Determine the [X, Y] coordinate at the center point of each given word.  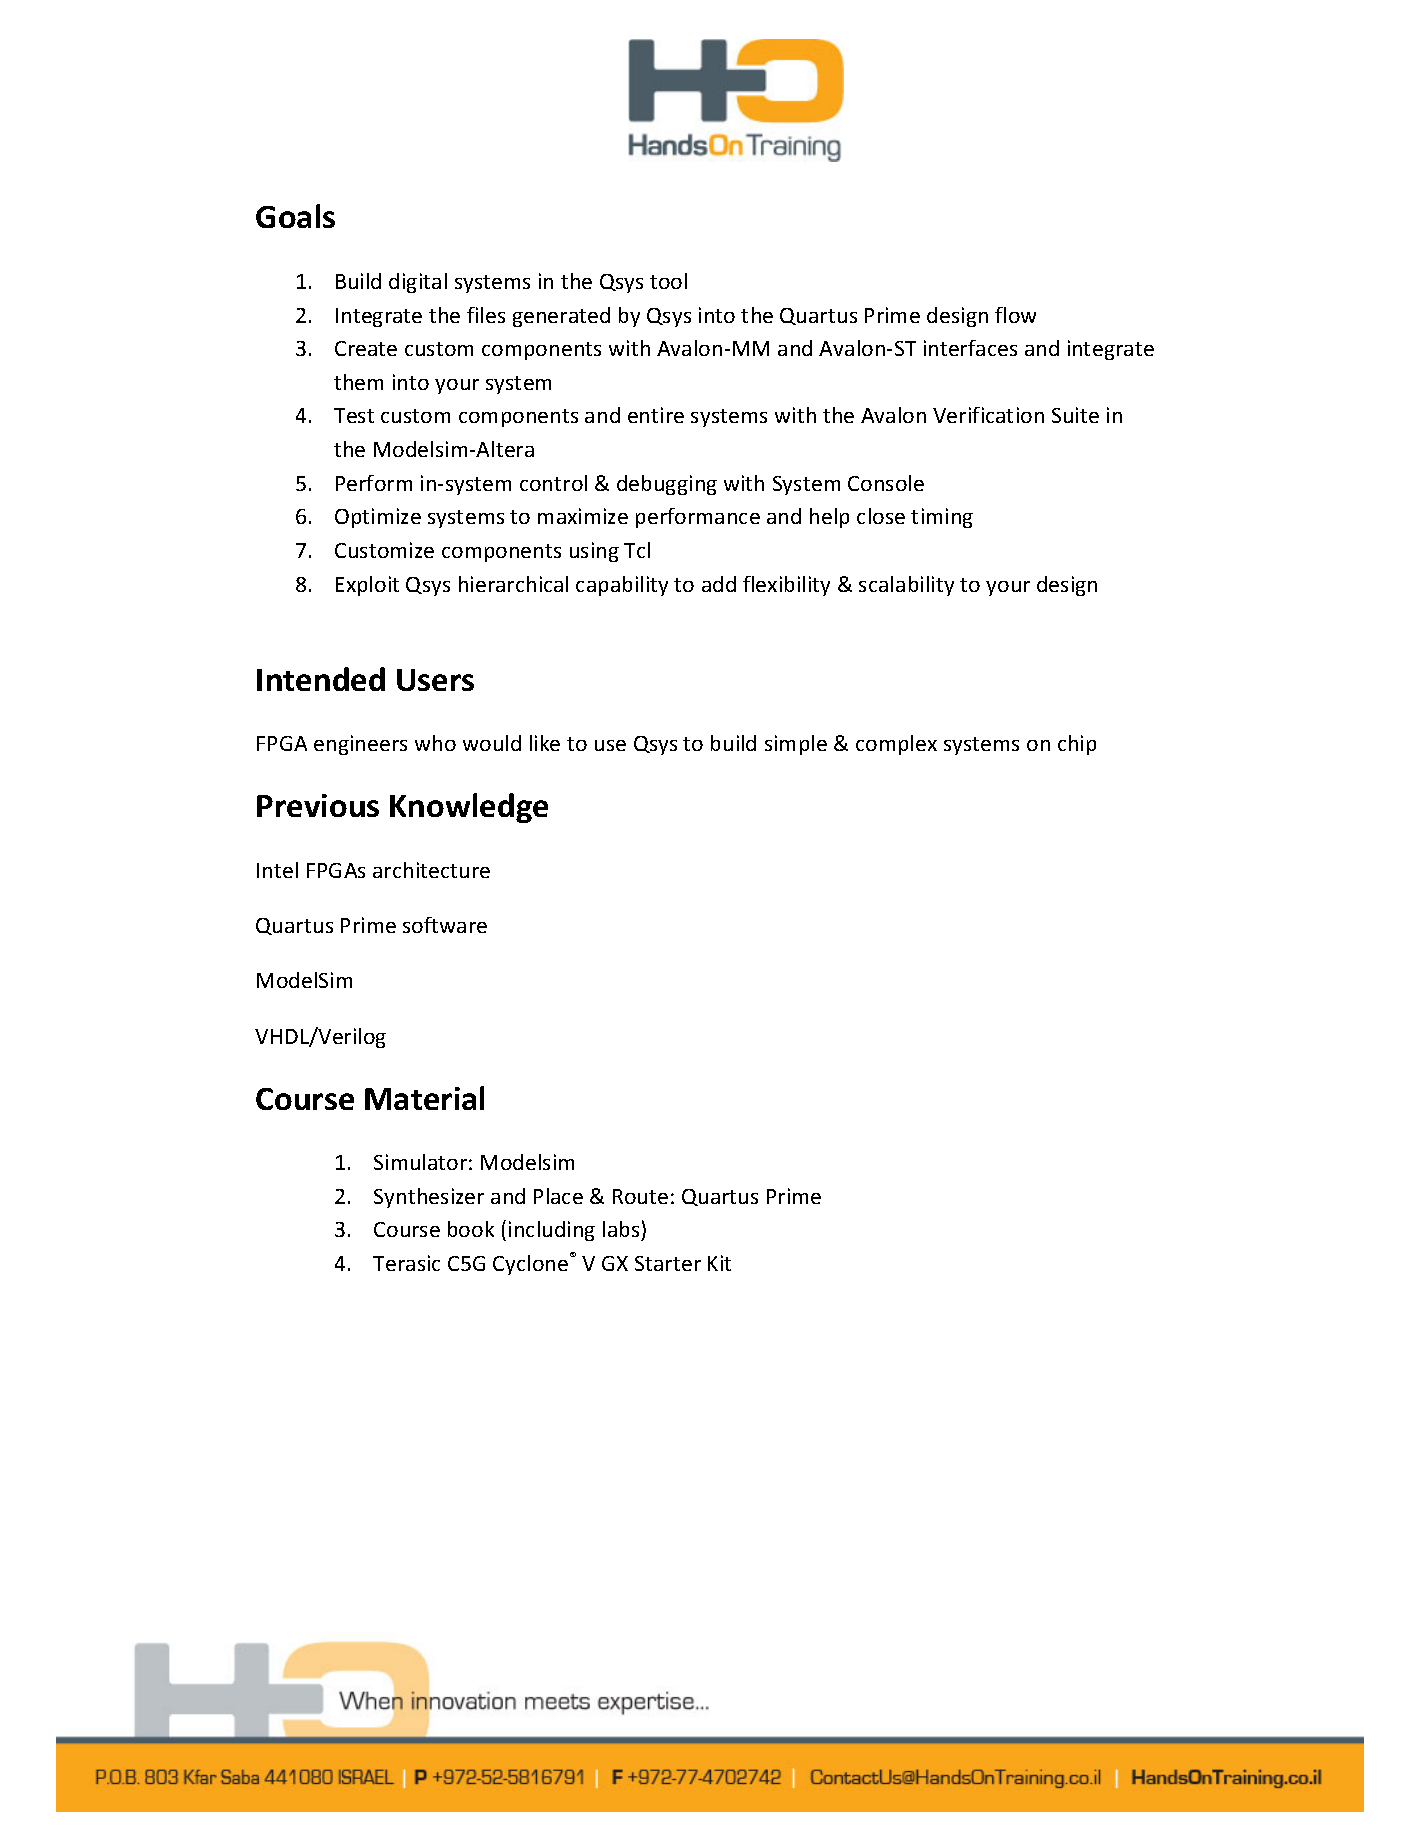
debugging [667, 485]
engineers [360, 745]
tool [668, 281]
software [445, 925]
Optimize [378, 518]
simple [796, 745]
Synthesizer [429, 1198]
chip [1077, 745]
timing [942, 518]
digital [418, 283]
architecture [431, 870]
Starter [668, 1263]
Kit [719, 1263]
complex [896, 745]
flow [1015, 315]
